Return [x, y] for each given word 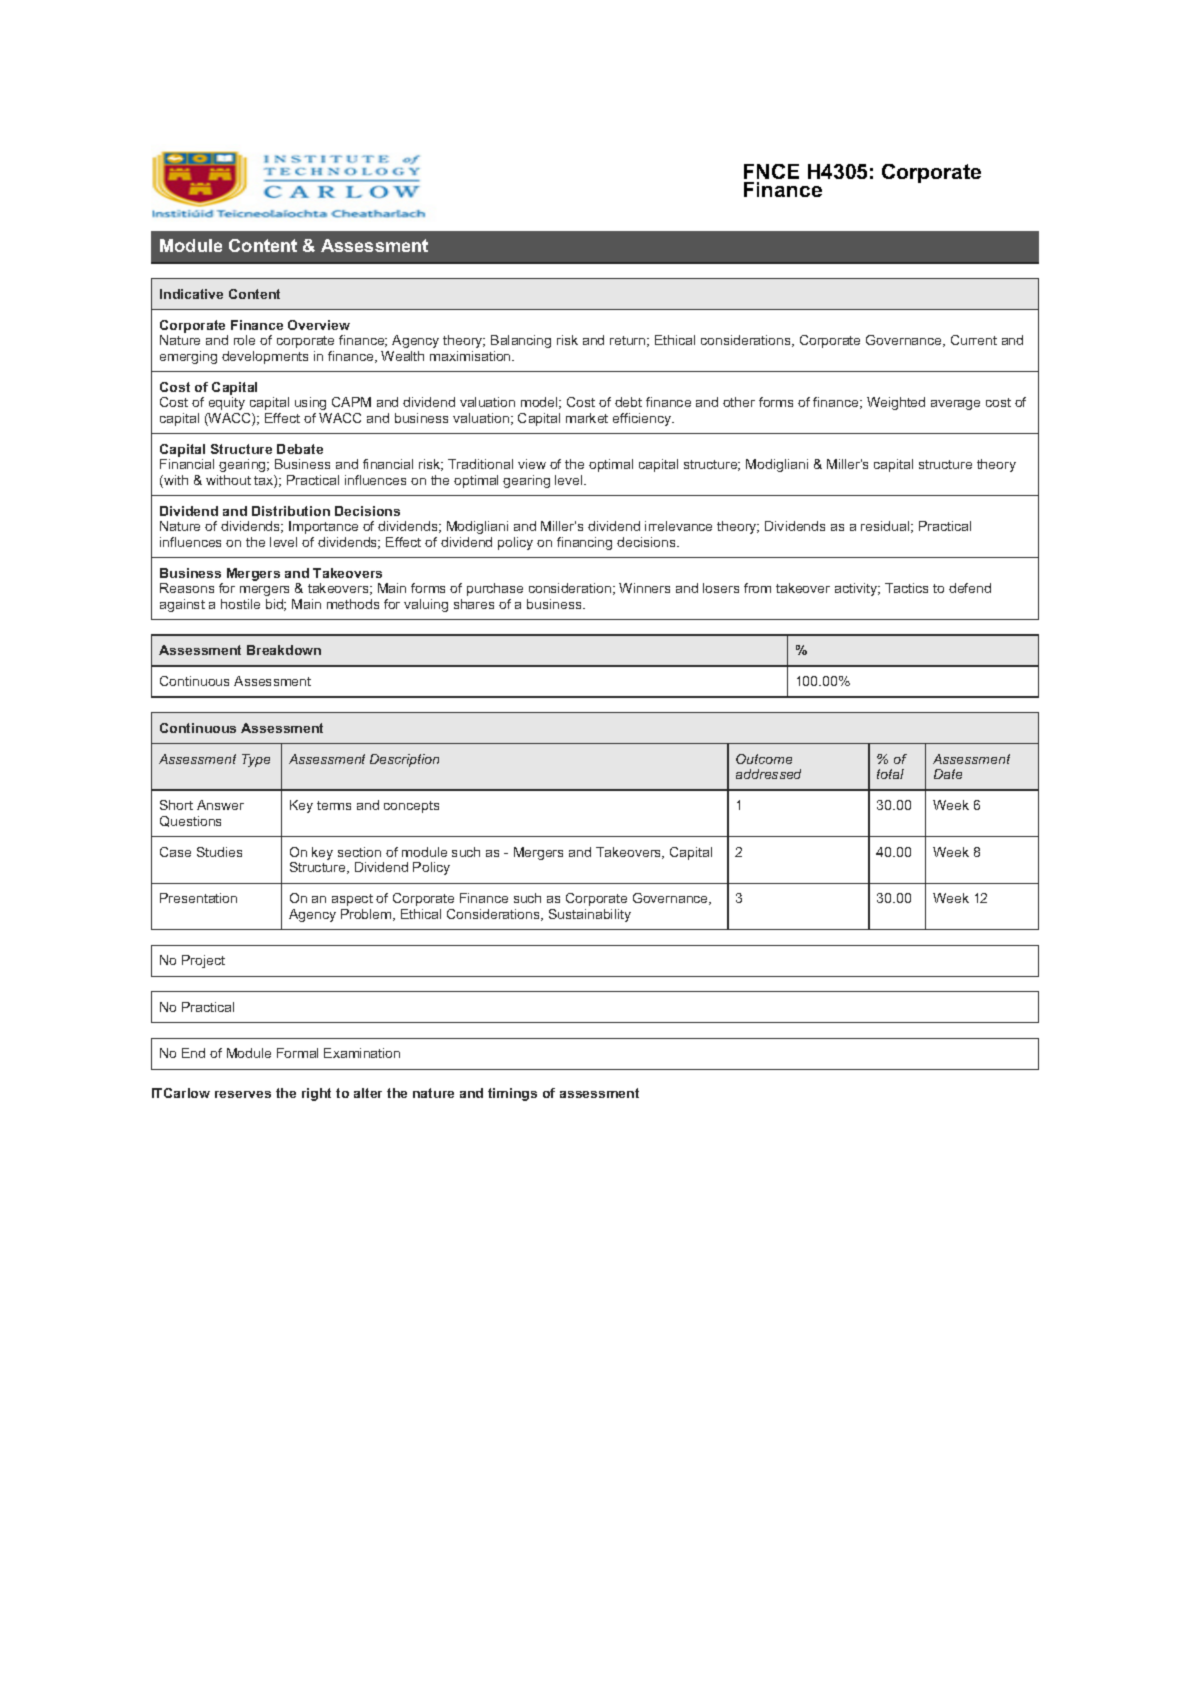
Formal [297, 1053]
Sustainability [590, 915]
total [890, 774]
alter [368, 1093]
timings [512, 1094]
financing [584, 543]
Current [974, 340]
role [244, 340]
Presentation [198, 898]
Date [948, 774]
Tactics [906, 588]
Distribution [291, 511]
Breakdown [284, 650]
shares [474, 604]
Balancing [521, 341]
